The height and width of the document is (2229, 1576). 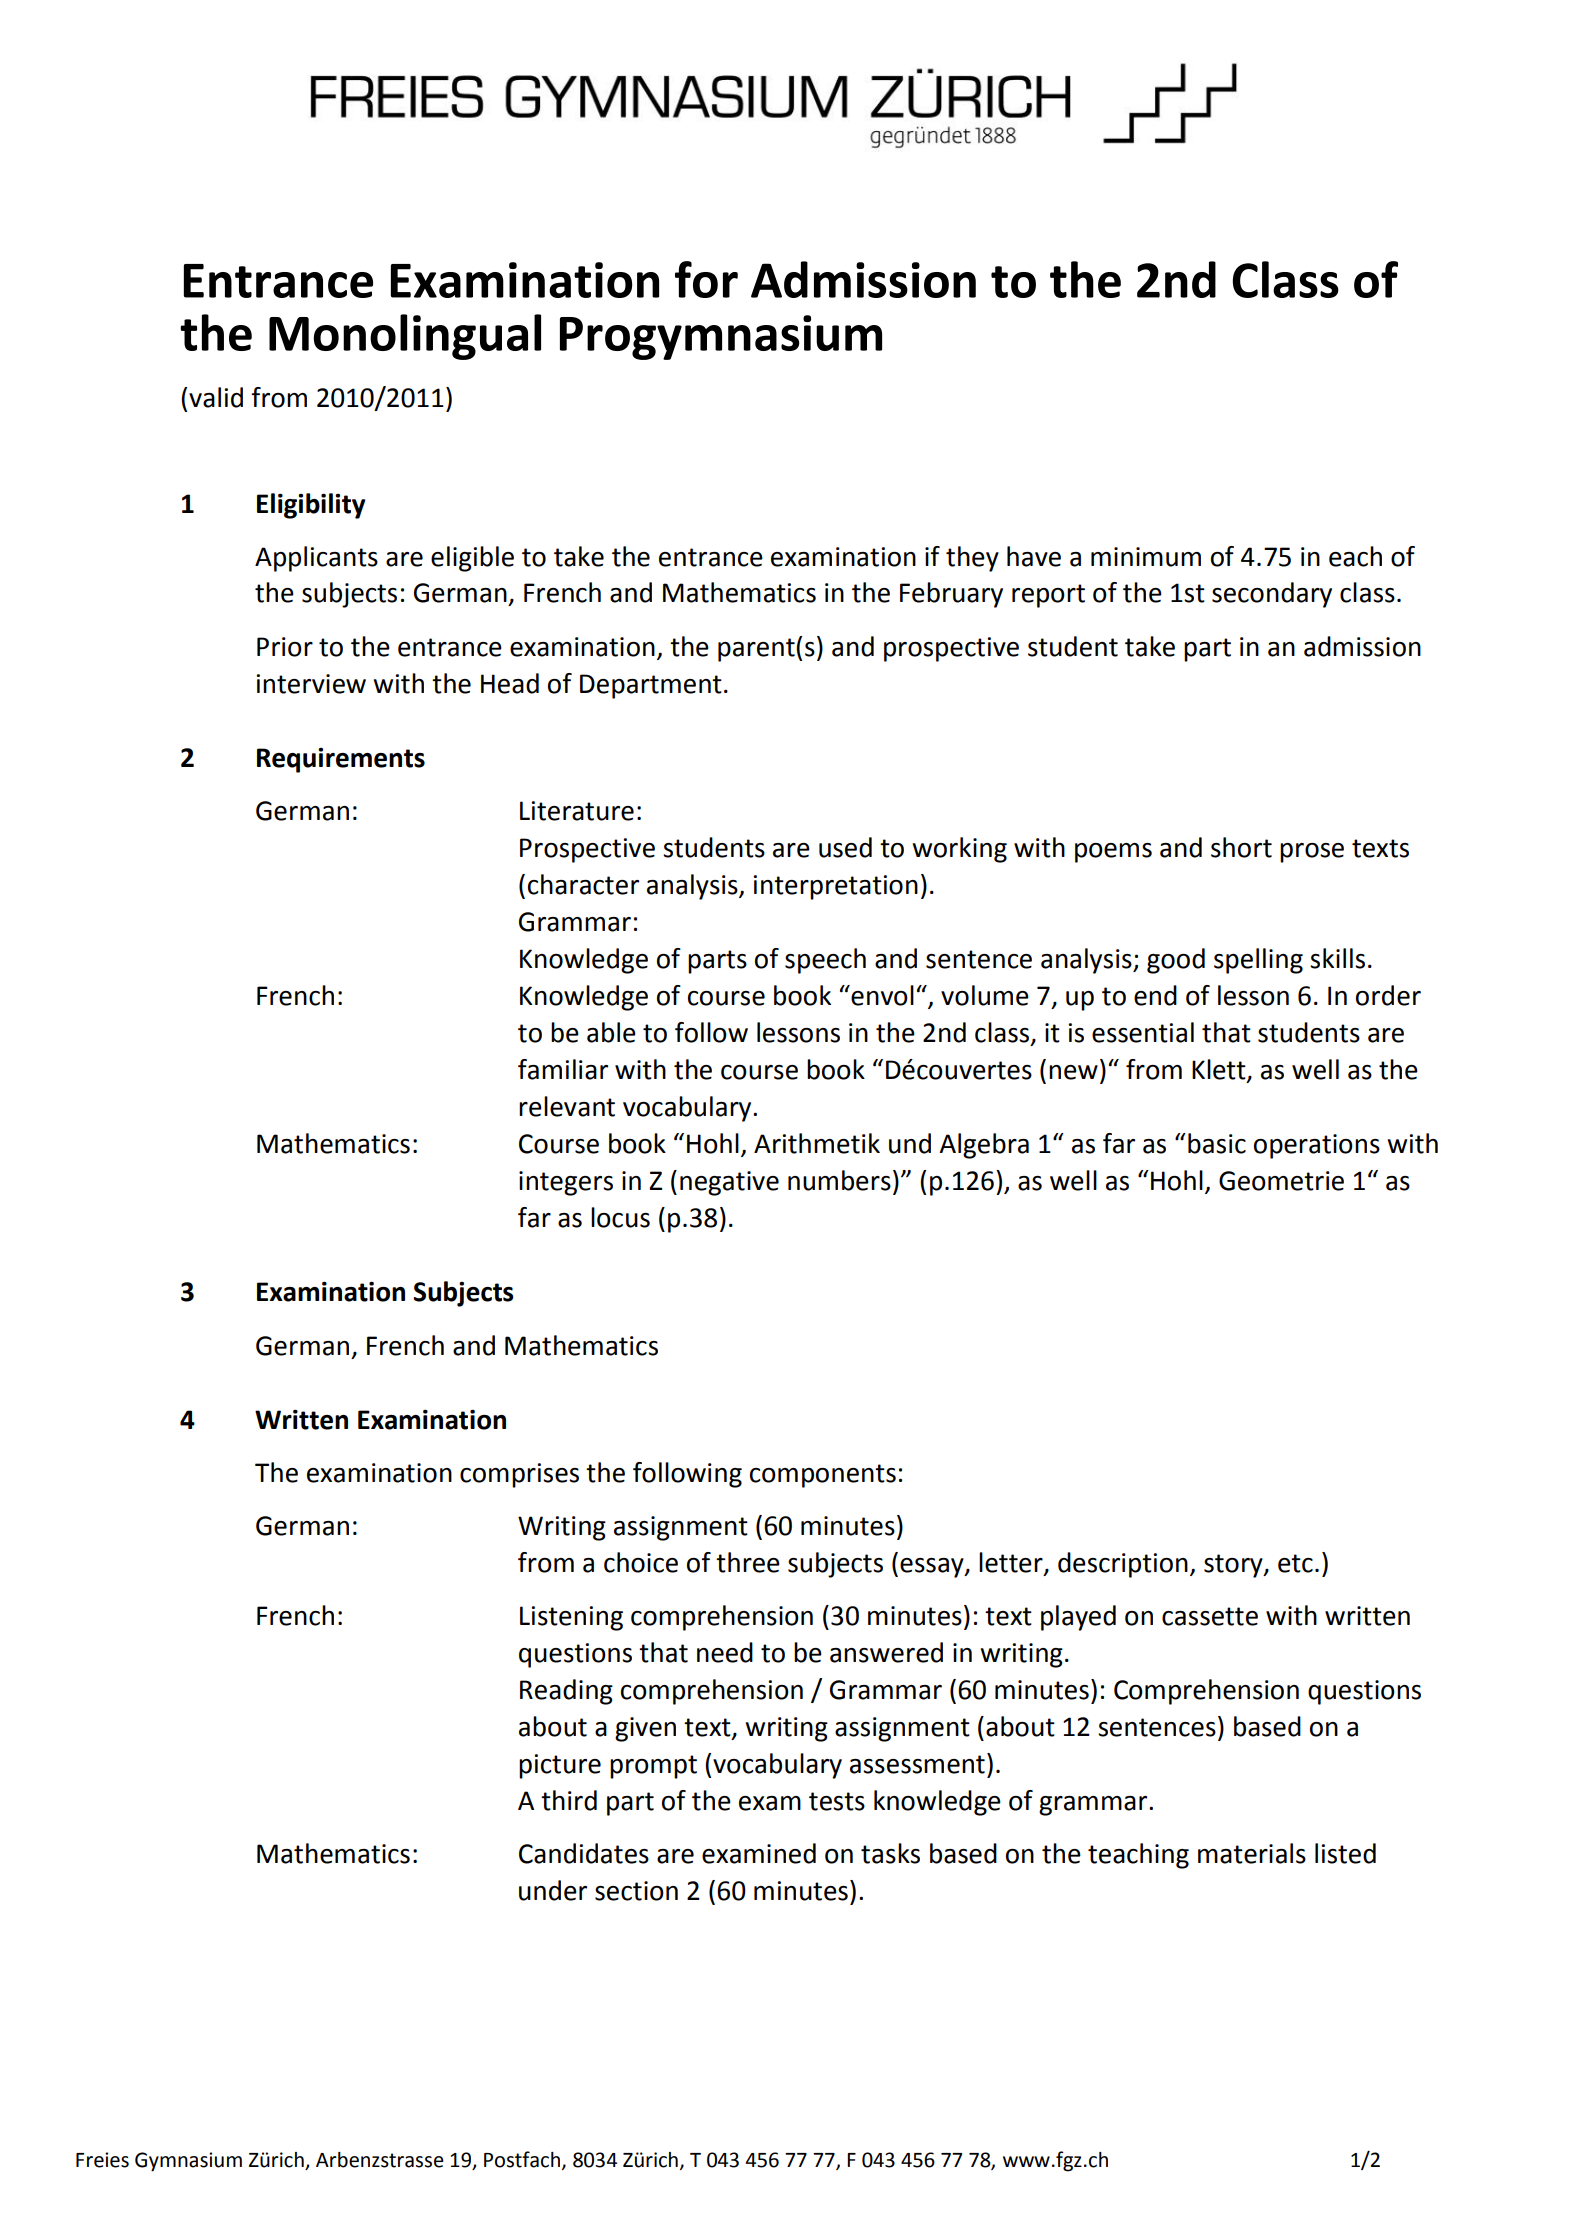 I want to click on familiar, so click(x=563, y=1069).
